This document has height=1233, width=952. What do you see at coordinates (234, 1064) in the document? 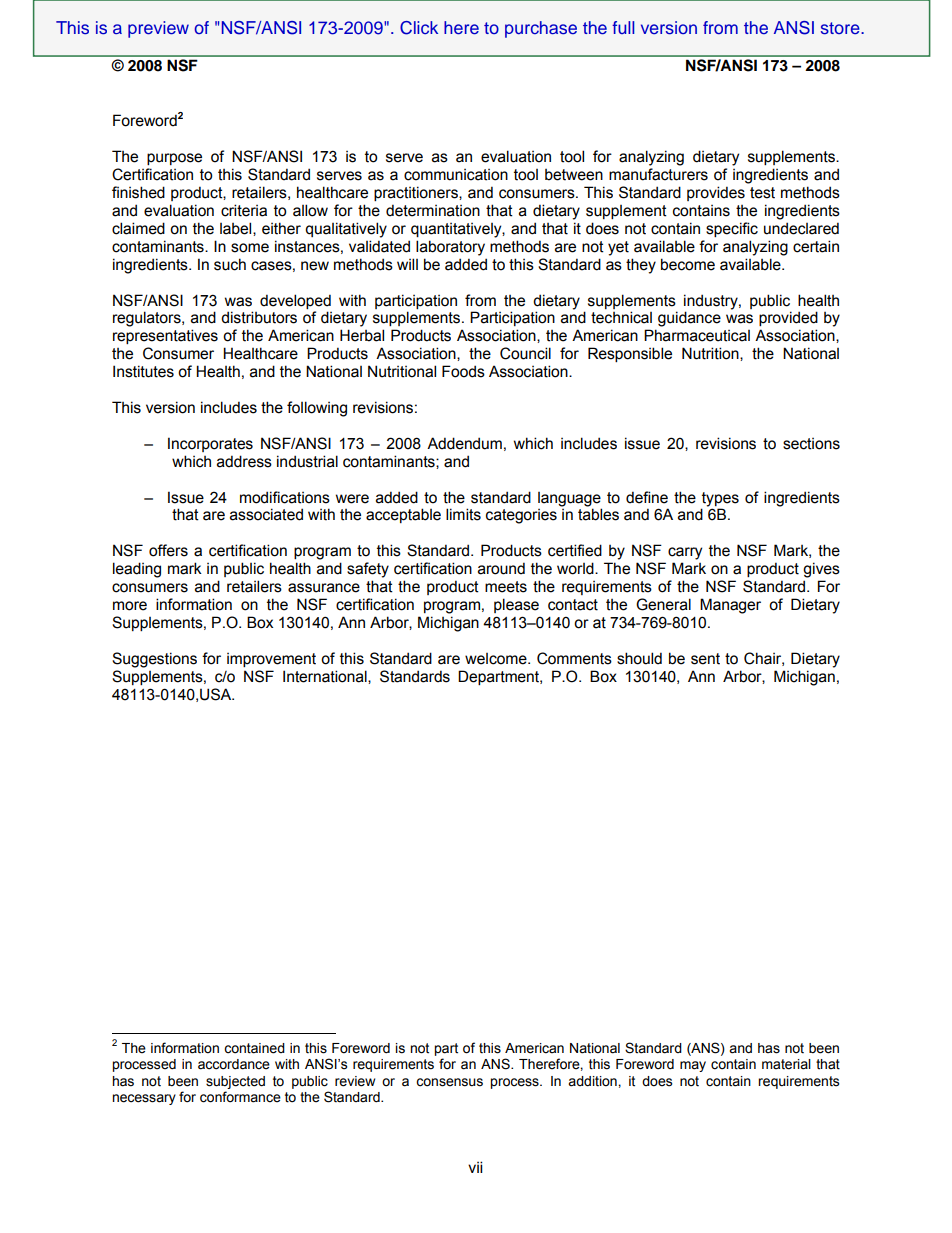
I see `accordance` at bounding box center [234, 1064].
